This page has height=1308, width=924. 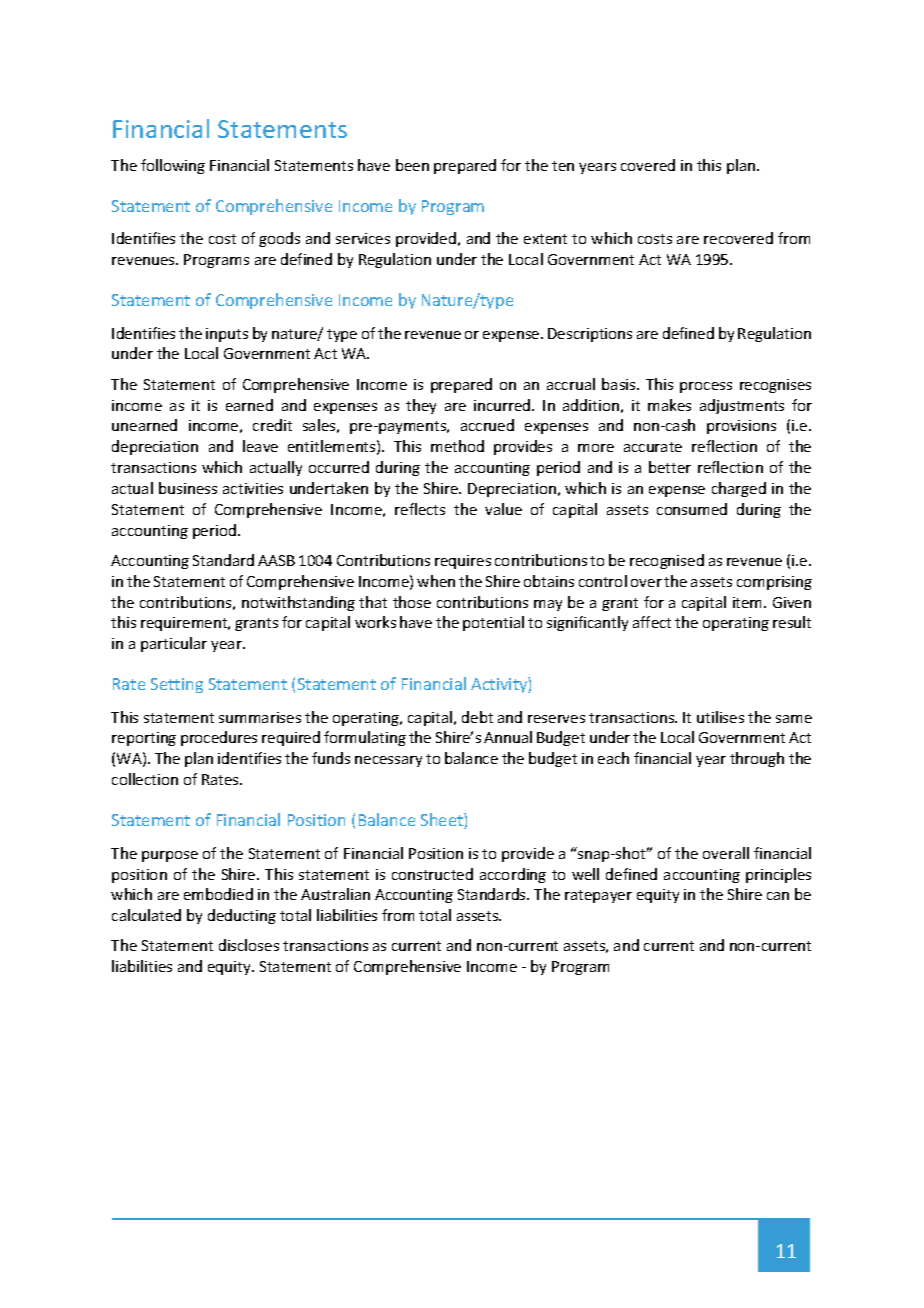 I want to click on recognised, so click(x=667, y=561).
